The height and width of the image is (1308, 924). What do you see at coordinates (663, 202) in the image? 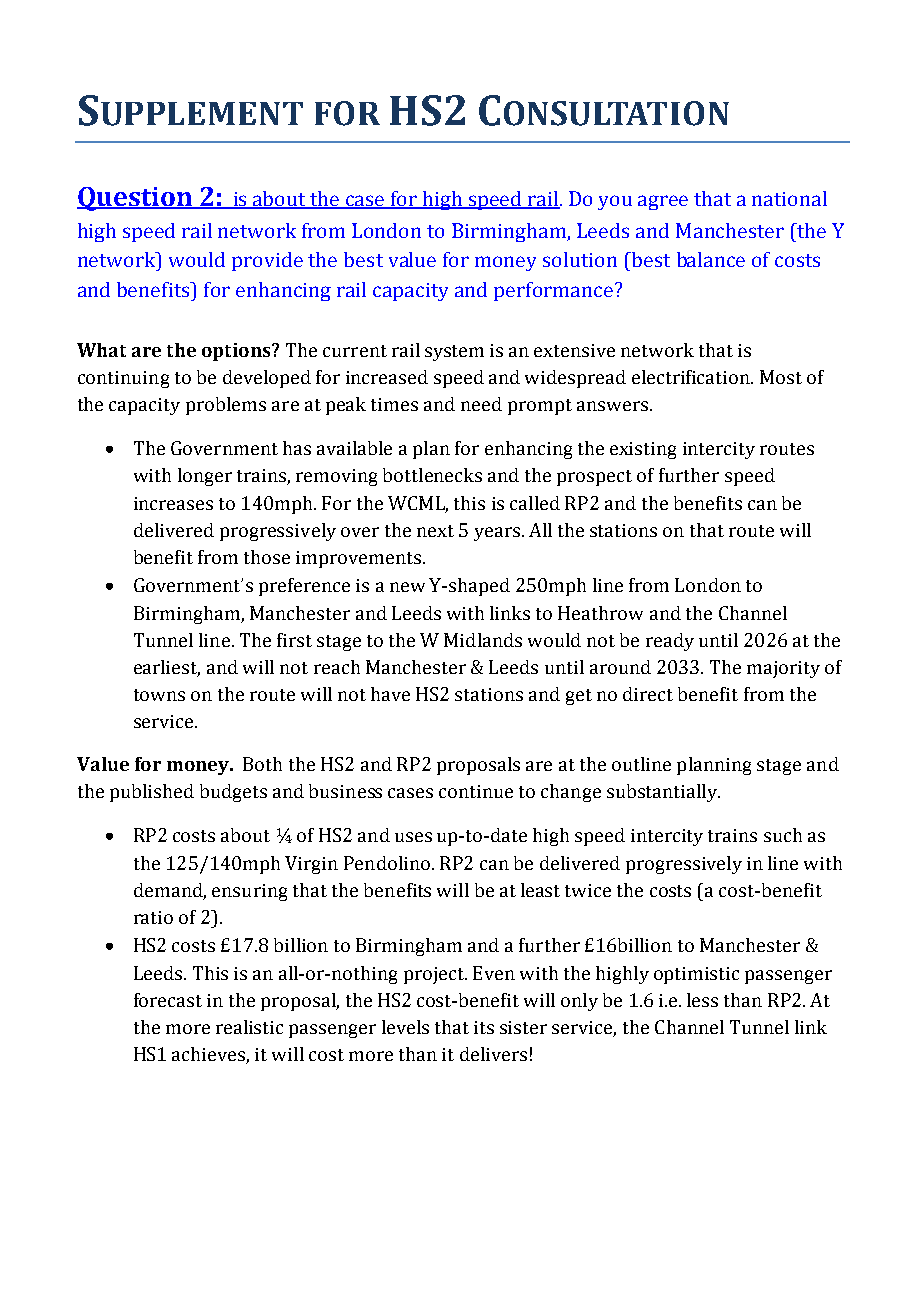
I see `agree` at bounding box center [663, 202].
